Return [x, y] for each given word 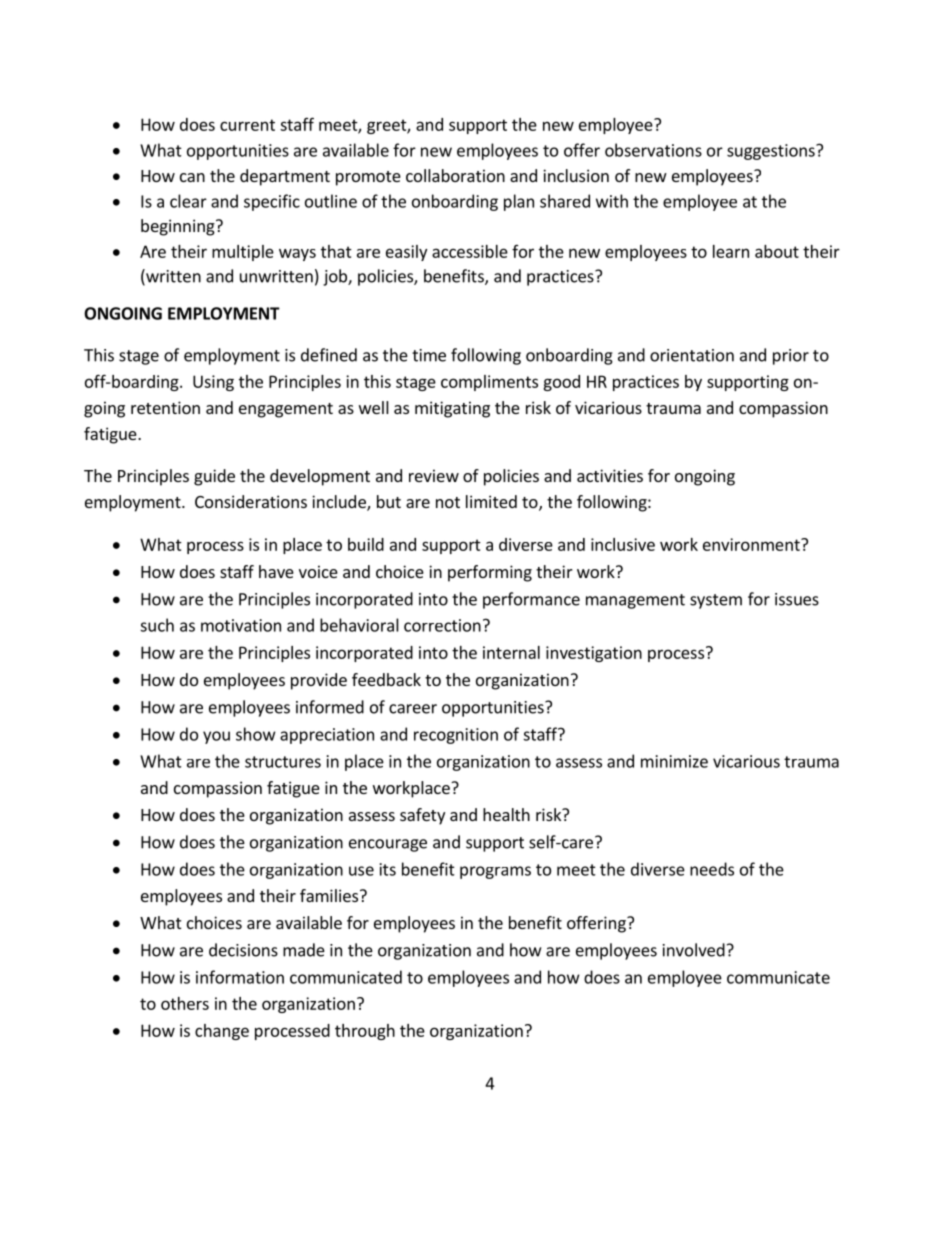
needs [712, 869]
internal [511, 652]
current [247, 125]
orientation [692, 355]
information [240, 977]
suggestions [772, 152]
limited [491, 501]
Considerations [251, 501]
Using [213, 383]
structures [283, 762]
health [506, 814]
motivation [241, 625]
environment [752, 544]
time [429, 355]
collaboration [455, 175]
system [716, 601]
